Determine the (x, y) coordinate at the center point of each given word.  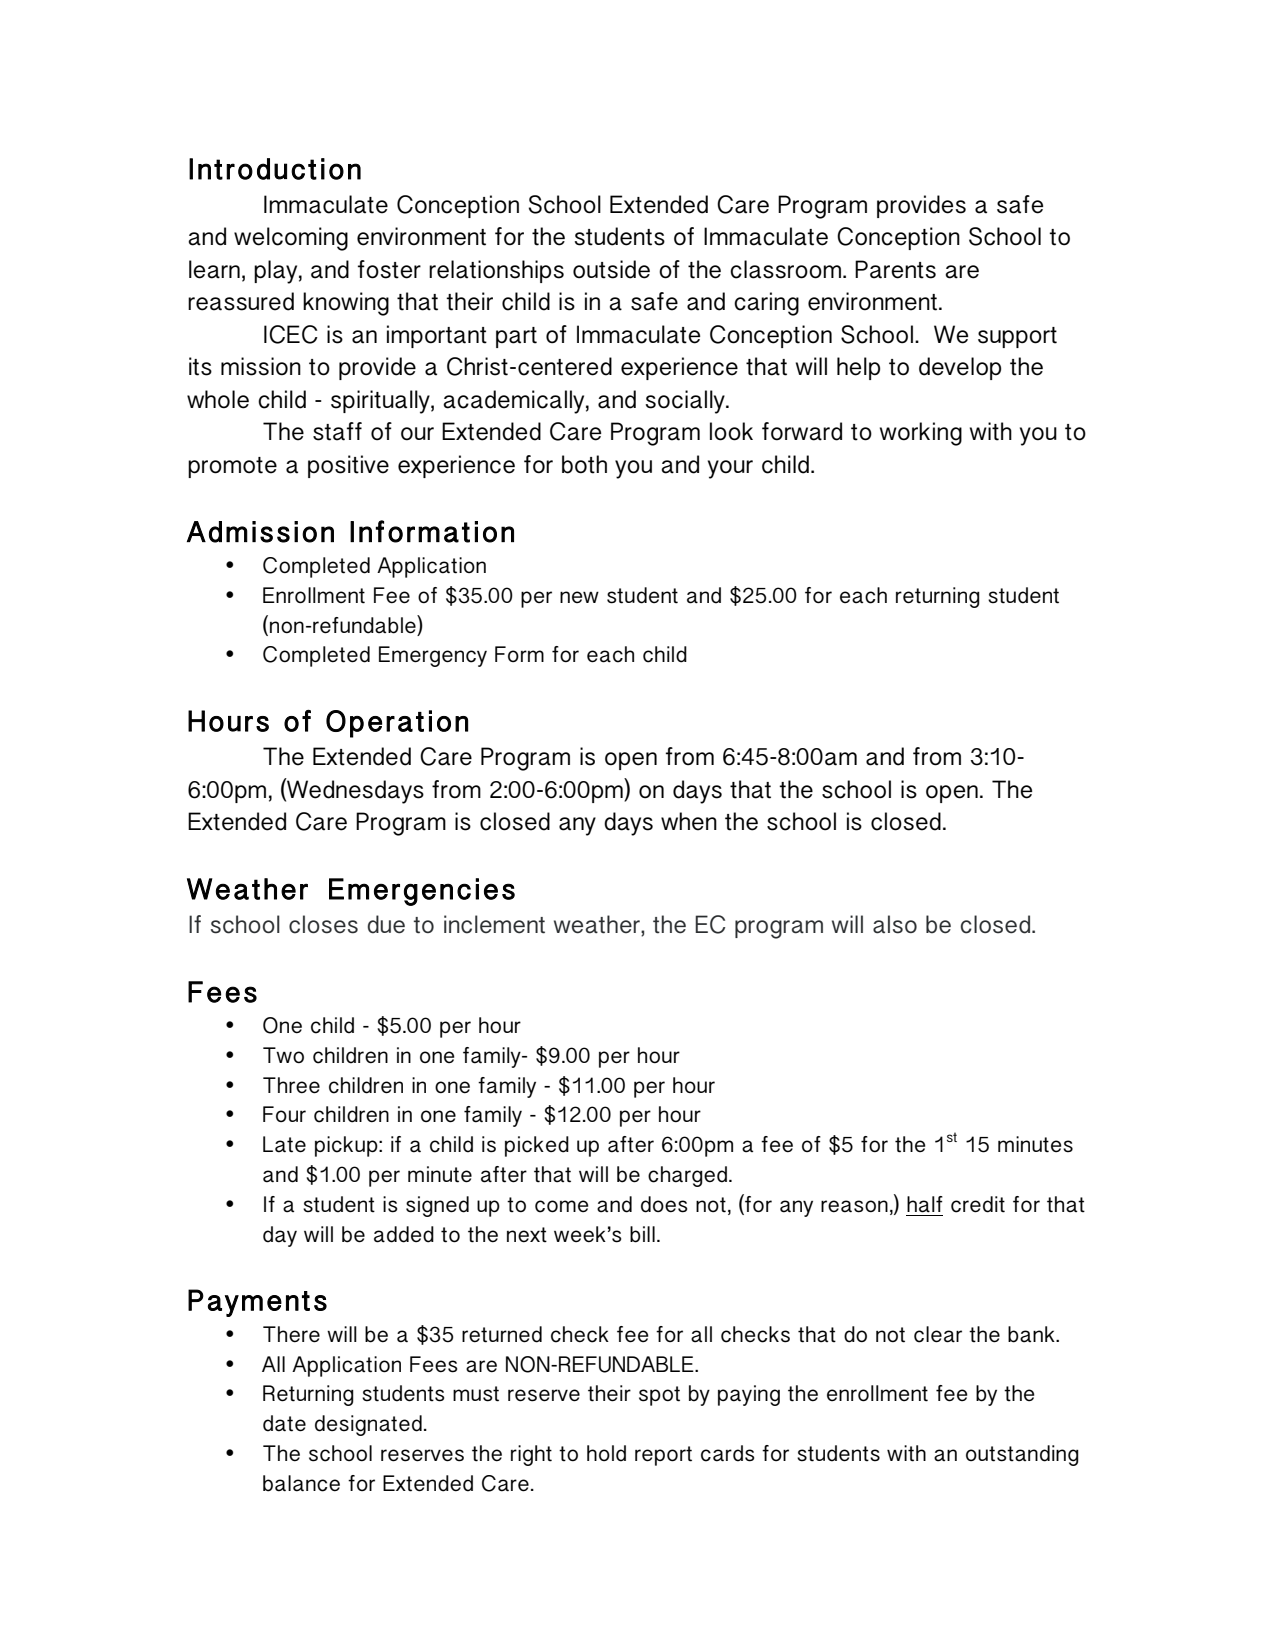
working (921, 434)
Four (284, 1114)
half (925, 1204)
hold (606, 1453)
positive (348, 466)
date (284, 1423)
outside (611, 269)
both (584, 464)
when (689, 821)
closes (323, 924)
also (895, 924)
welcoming (291, 239)
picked (537, 1146)
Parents (895, 269)
